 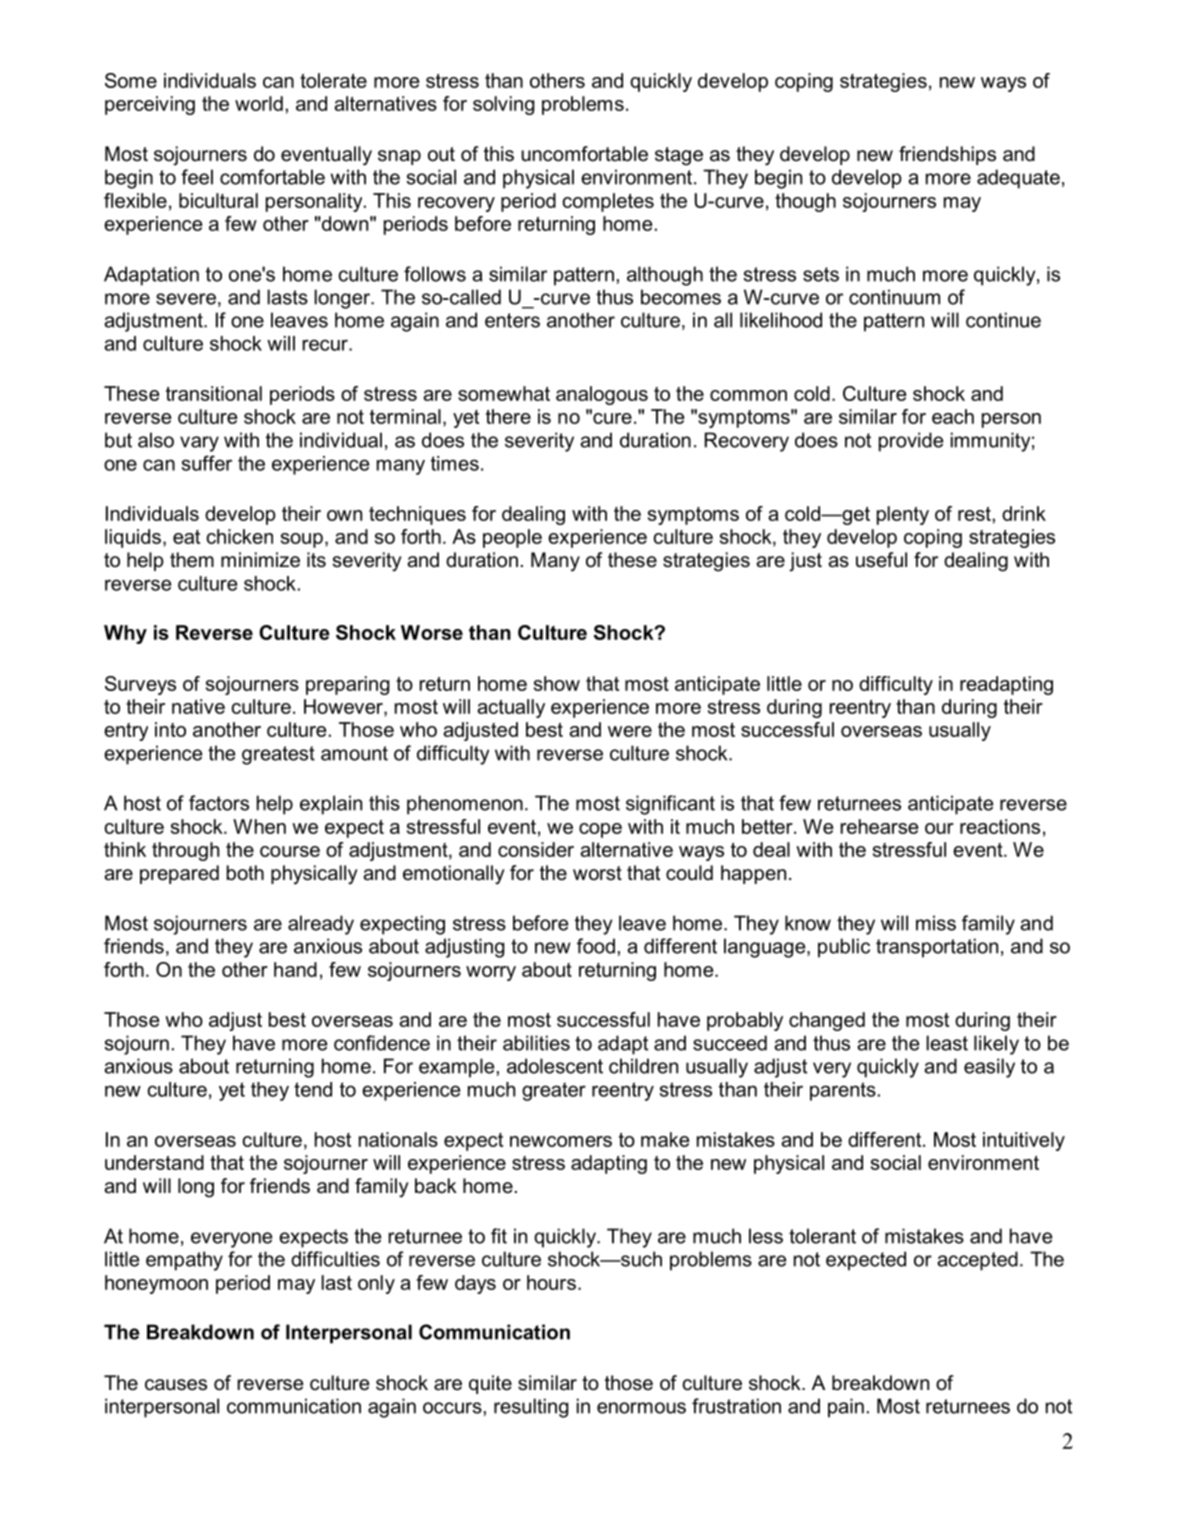 What do you see at coordinates (154, 1162) in the page?
I see `understand` at bounding box center [154, 1162].
